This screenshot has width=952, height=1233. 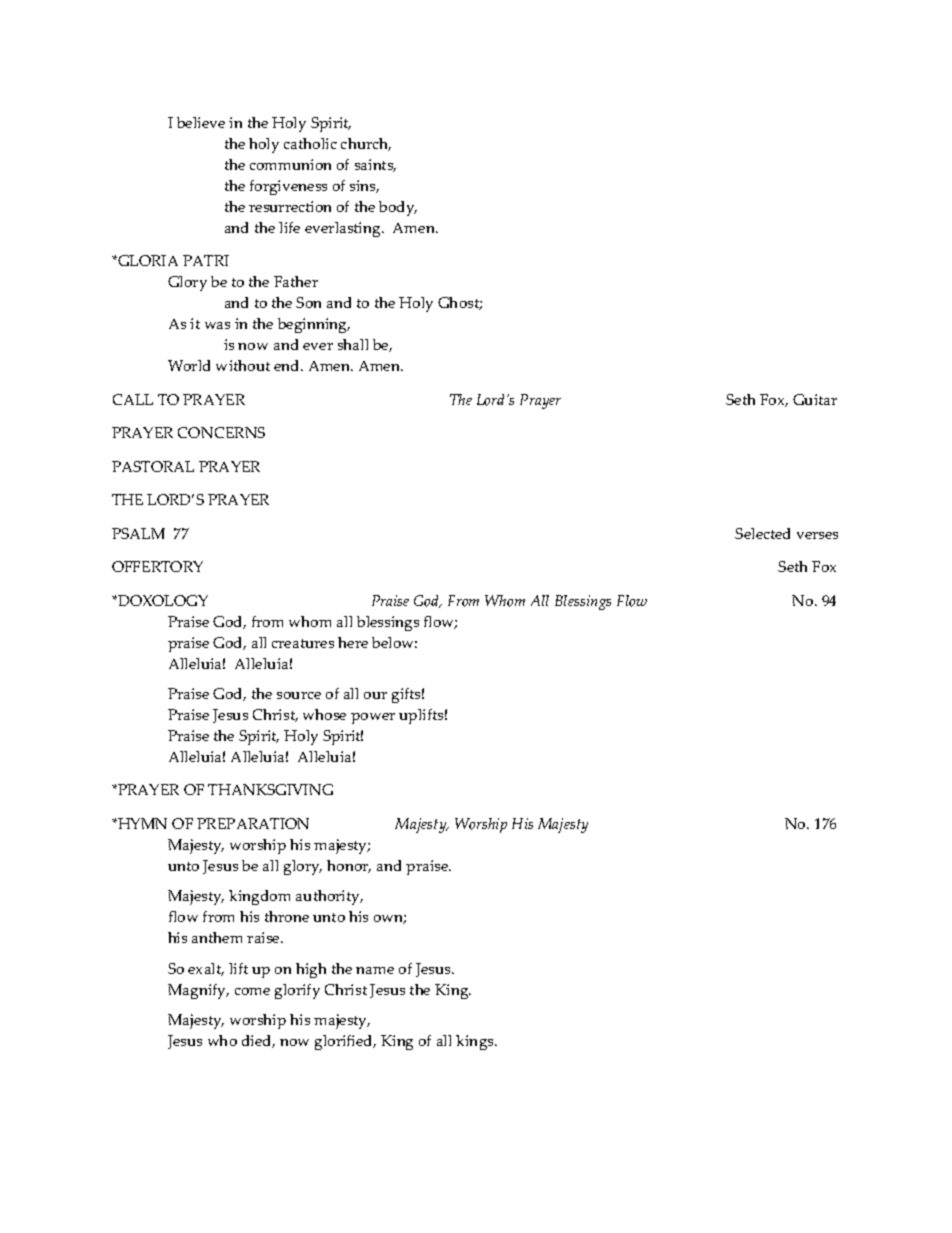 I want to click on believe, so click(x=201, y=122).
